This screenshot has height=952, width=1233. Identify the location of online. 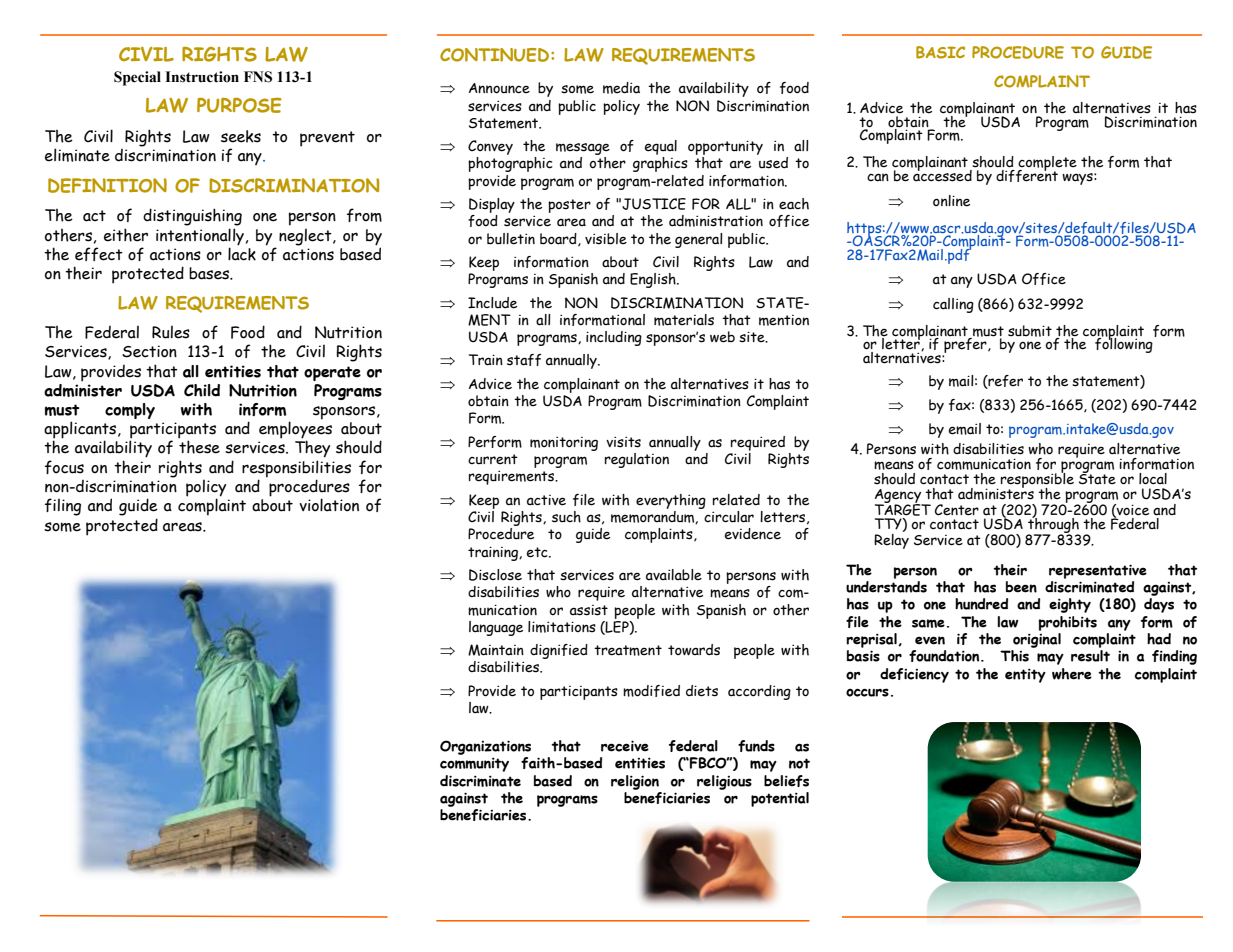
(951, 201).
